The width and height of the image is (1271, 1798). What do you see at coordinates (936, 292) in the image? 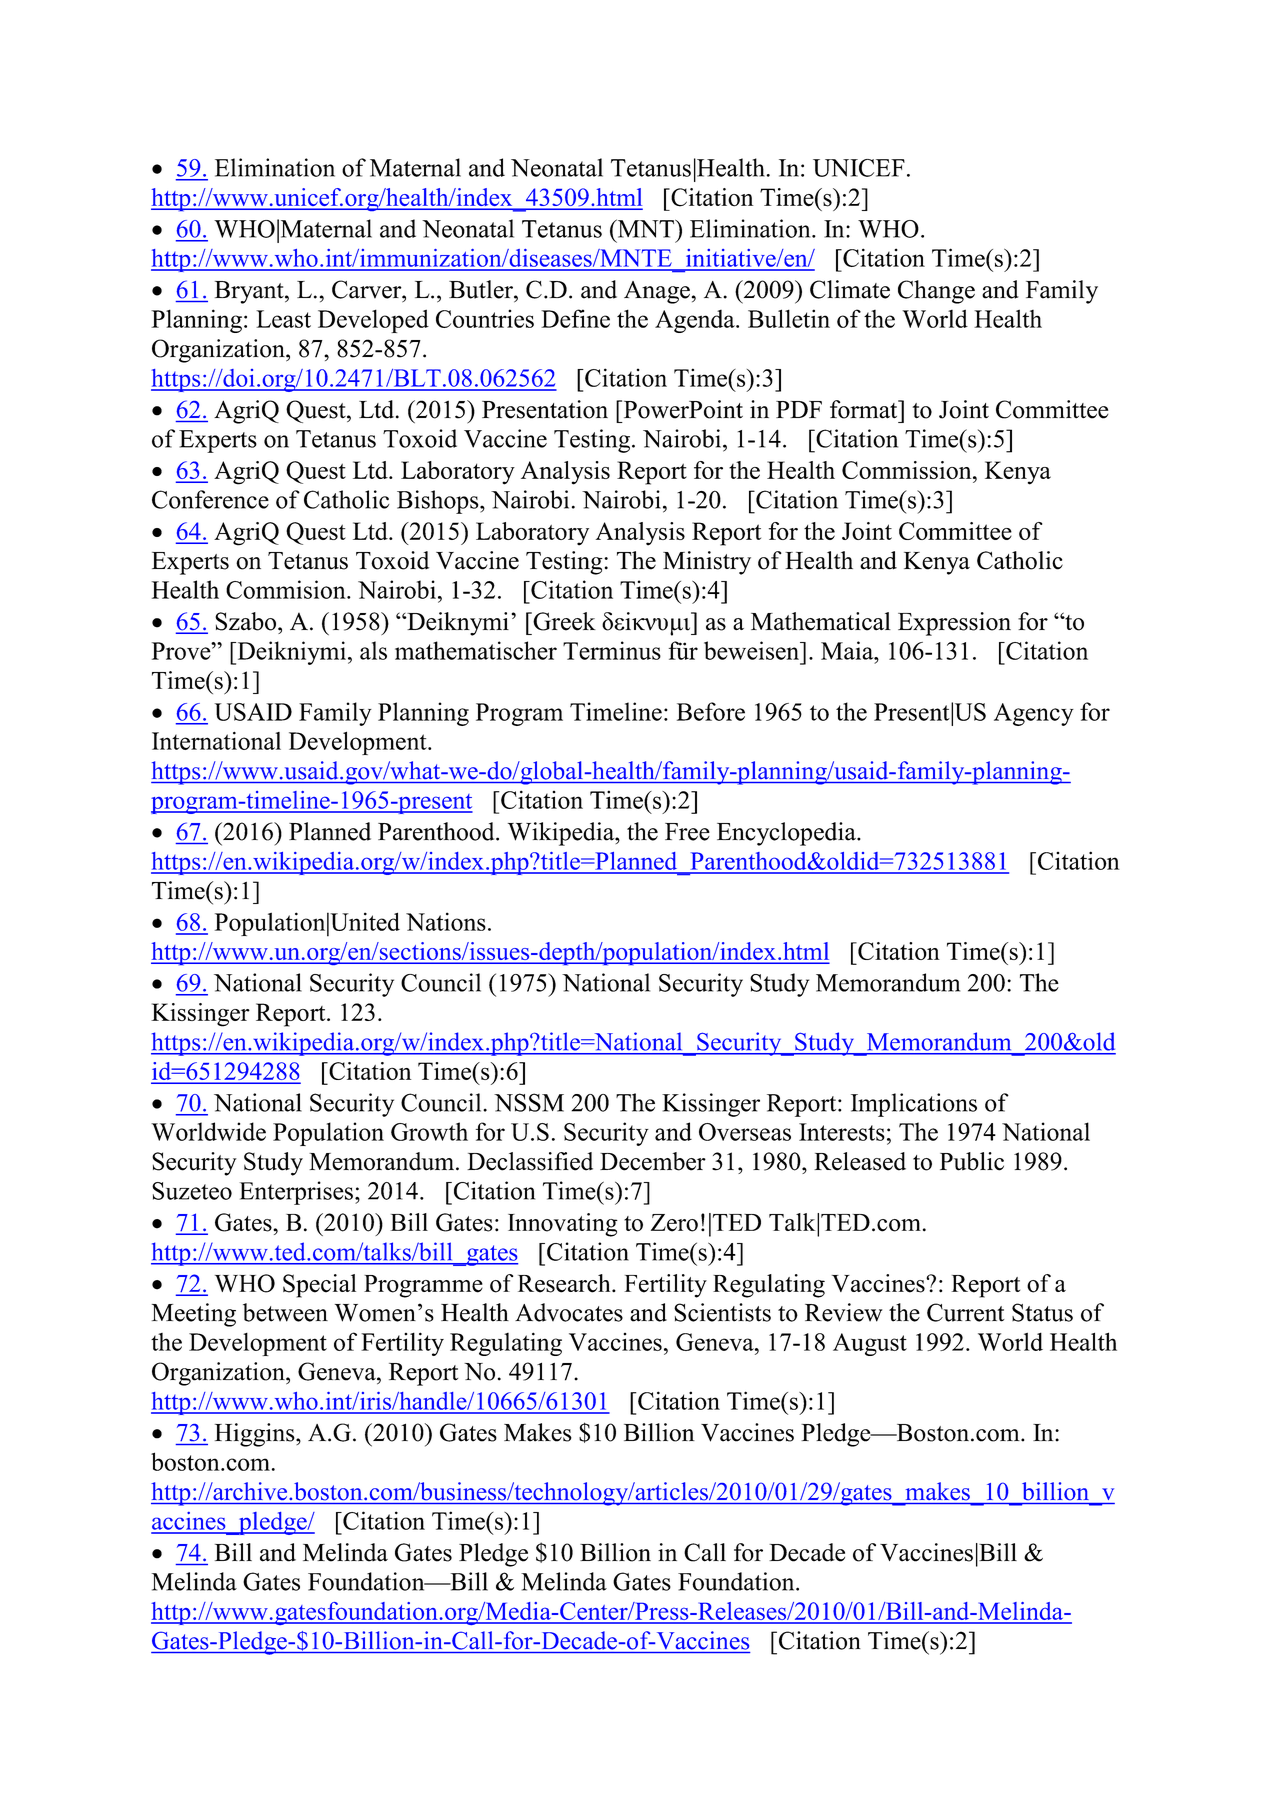
I see `Change` at bounding box center [936, 292].
